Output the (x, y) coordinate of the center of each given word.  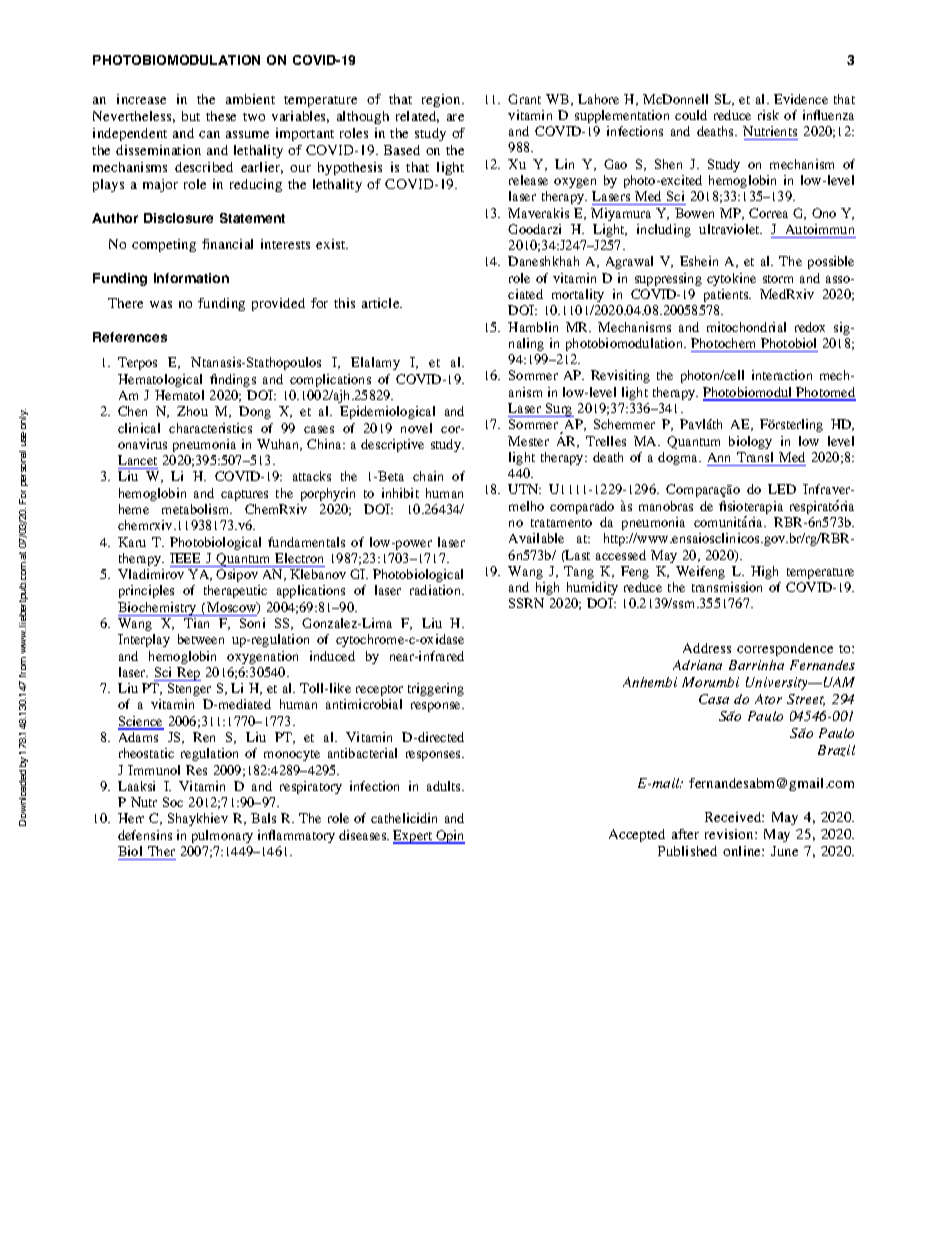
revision (730, 834)
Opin (449, 837)
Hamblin (533, 327)
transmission (727, 587)
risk (768, 115)
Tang (579, 572)
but (191, 116)
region (442, 100)
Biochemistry (158, 609)
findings (233, 380)
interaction (782, 375)
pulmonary (222, 836)
